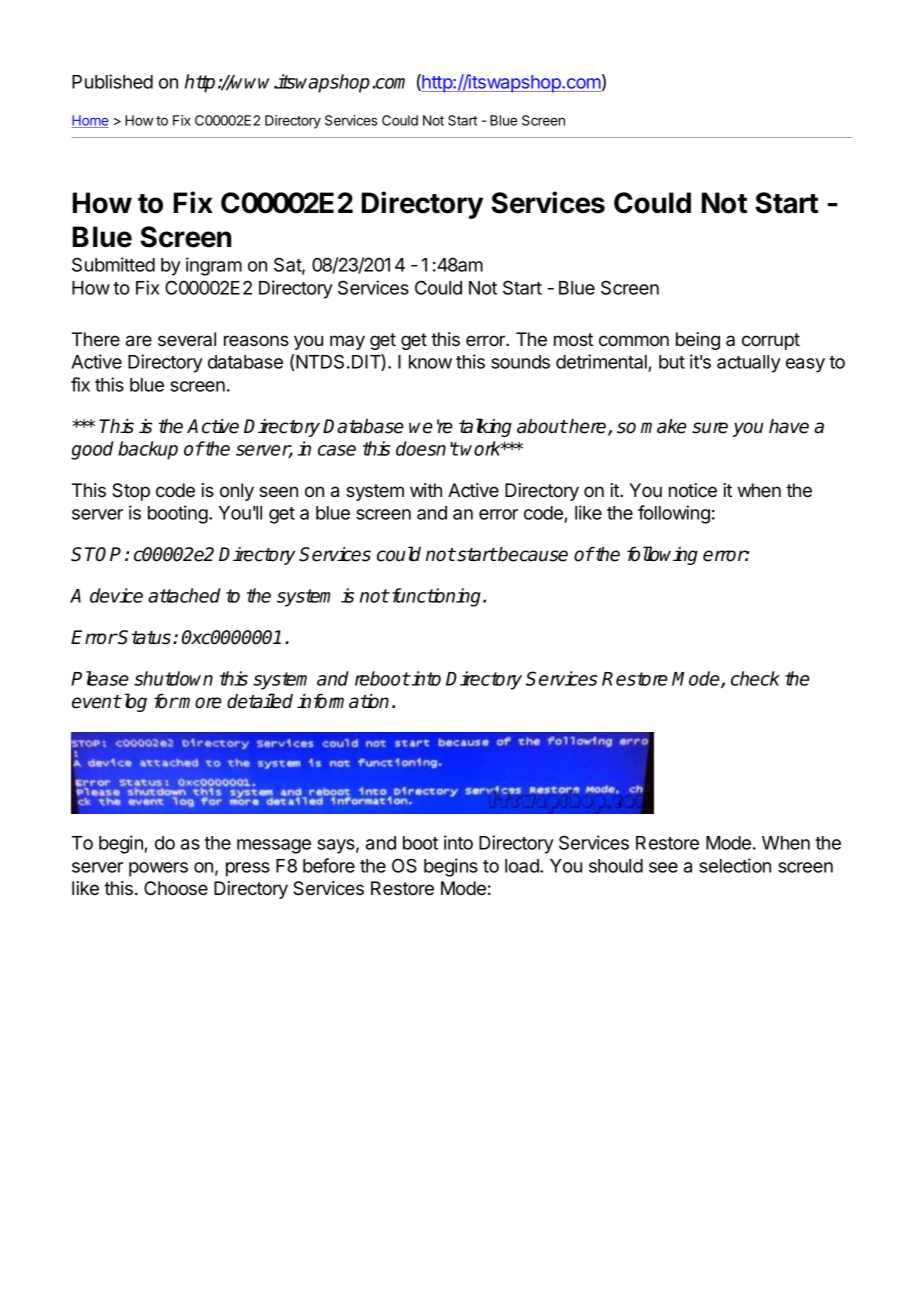 This screenshot has width=924, height=1308. What do you see at coordinates (90, 121) in the screenshot?
I see `Home` at bounding box center [90, 121].
